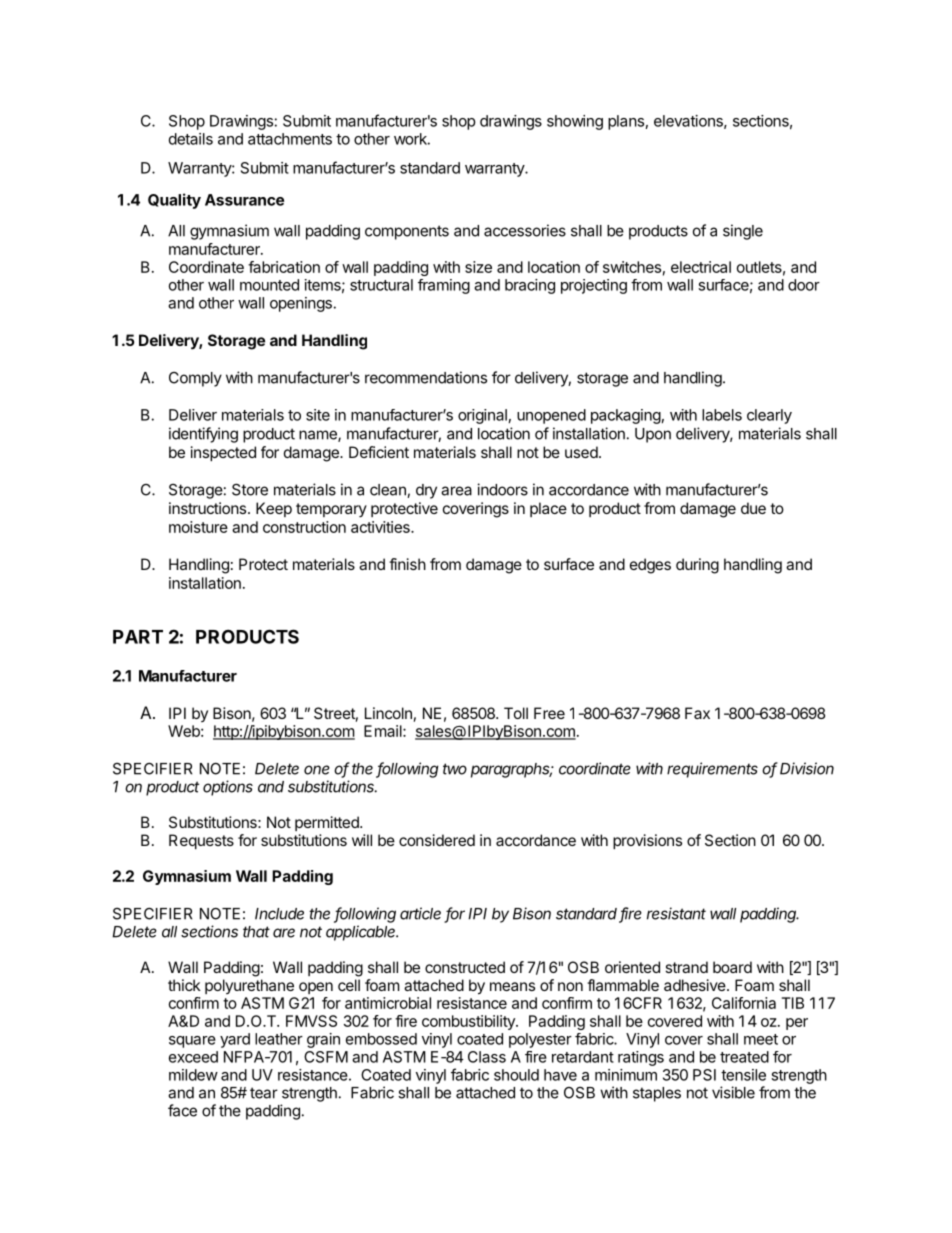 The width and height of the image is (952, 1233). I want to click on options, so click(228, 788).
